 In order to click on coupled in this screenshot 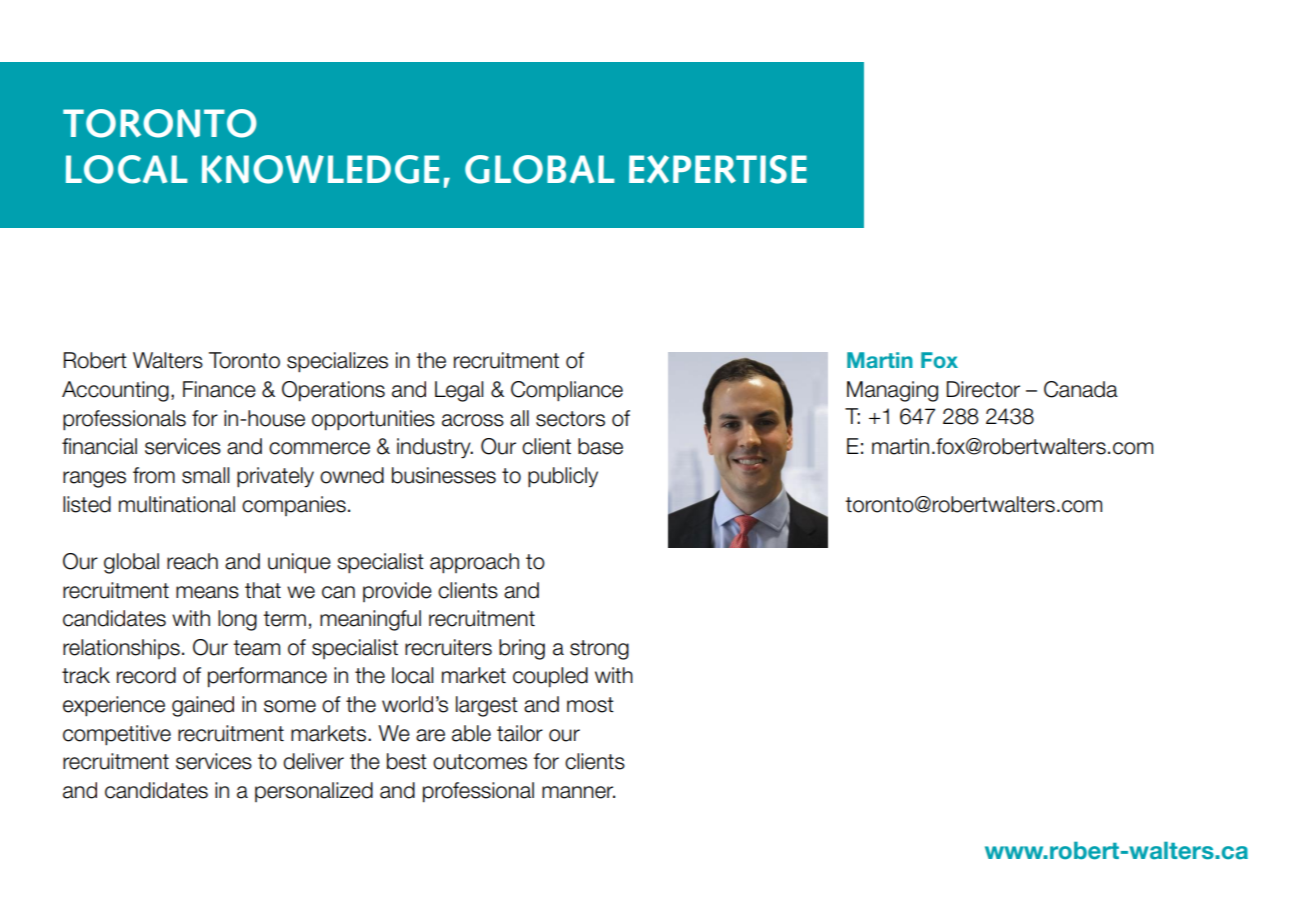, I will do `click(550, 677)`.
